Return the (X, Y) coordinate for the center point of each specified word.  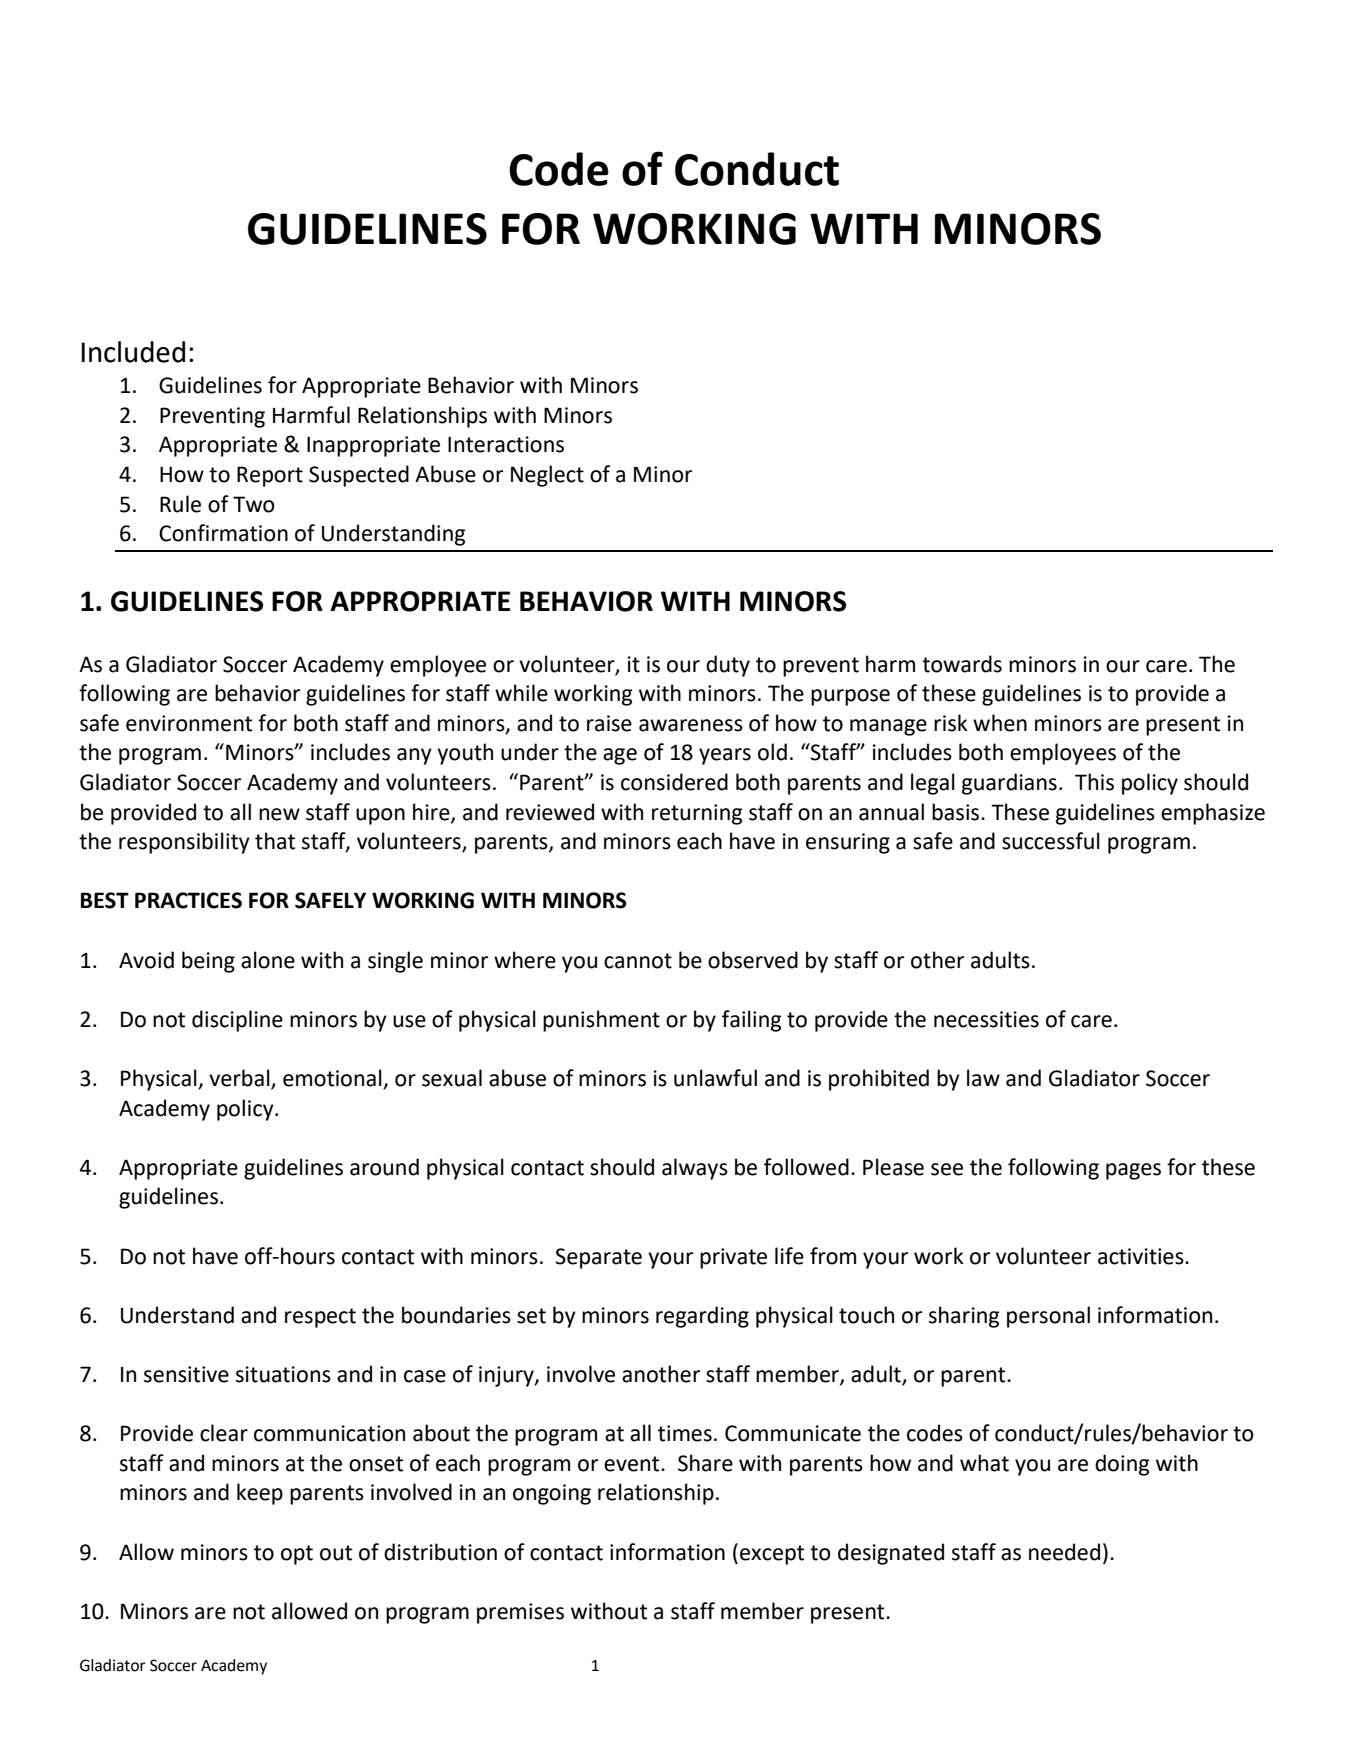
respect (320, 1318)
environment (189, 723)
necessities (986, 1019)
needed (1064, 1552)
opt (297, 1555)
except (772, 1555)
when (1000, 723)
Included (133, 352)
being (208, 962)
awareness (691, 725)
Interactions (506, 444)
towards (962, 664)
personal (1048, 1317)
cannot (638, 961)
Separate (598, 1258)
